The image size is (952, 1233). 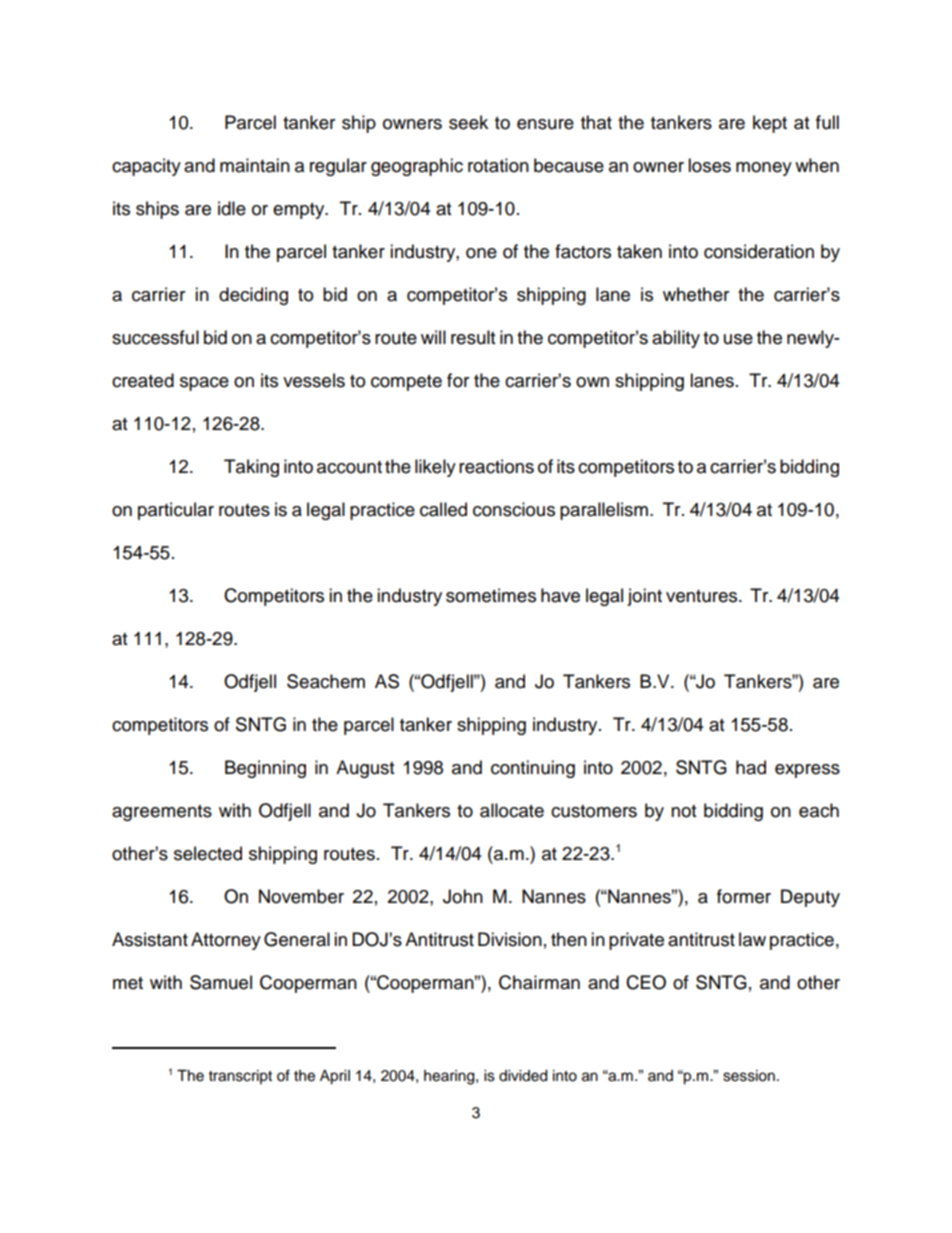 I want to click on transcript, so click(x=240, y=1077).
